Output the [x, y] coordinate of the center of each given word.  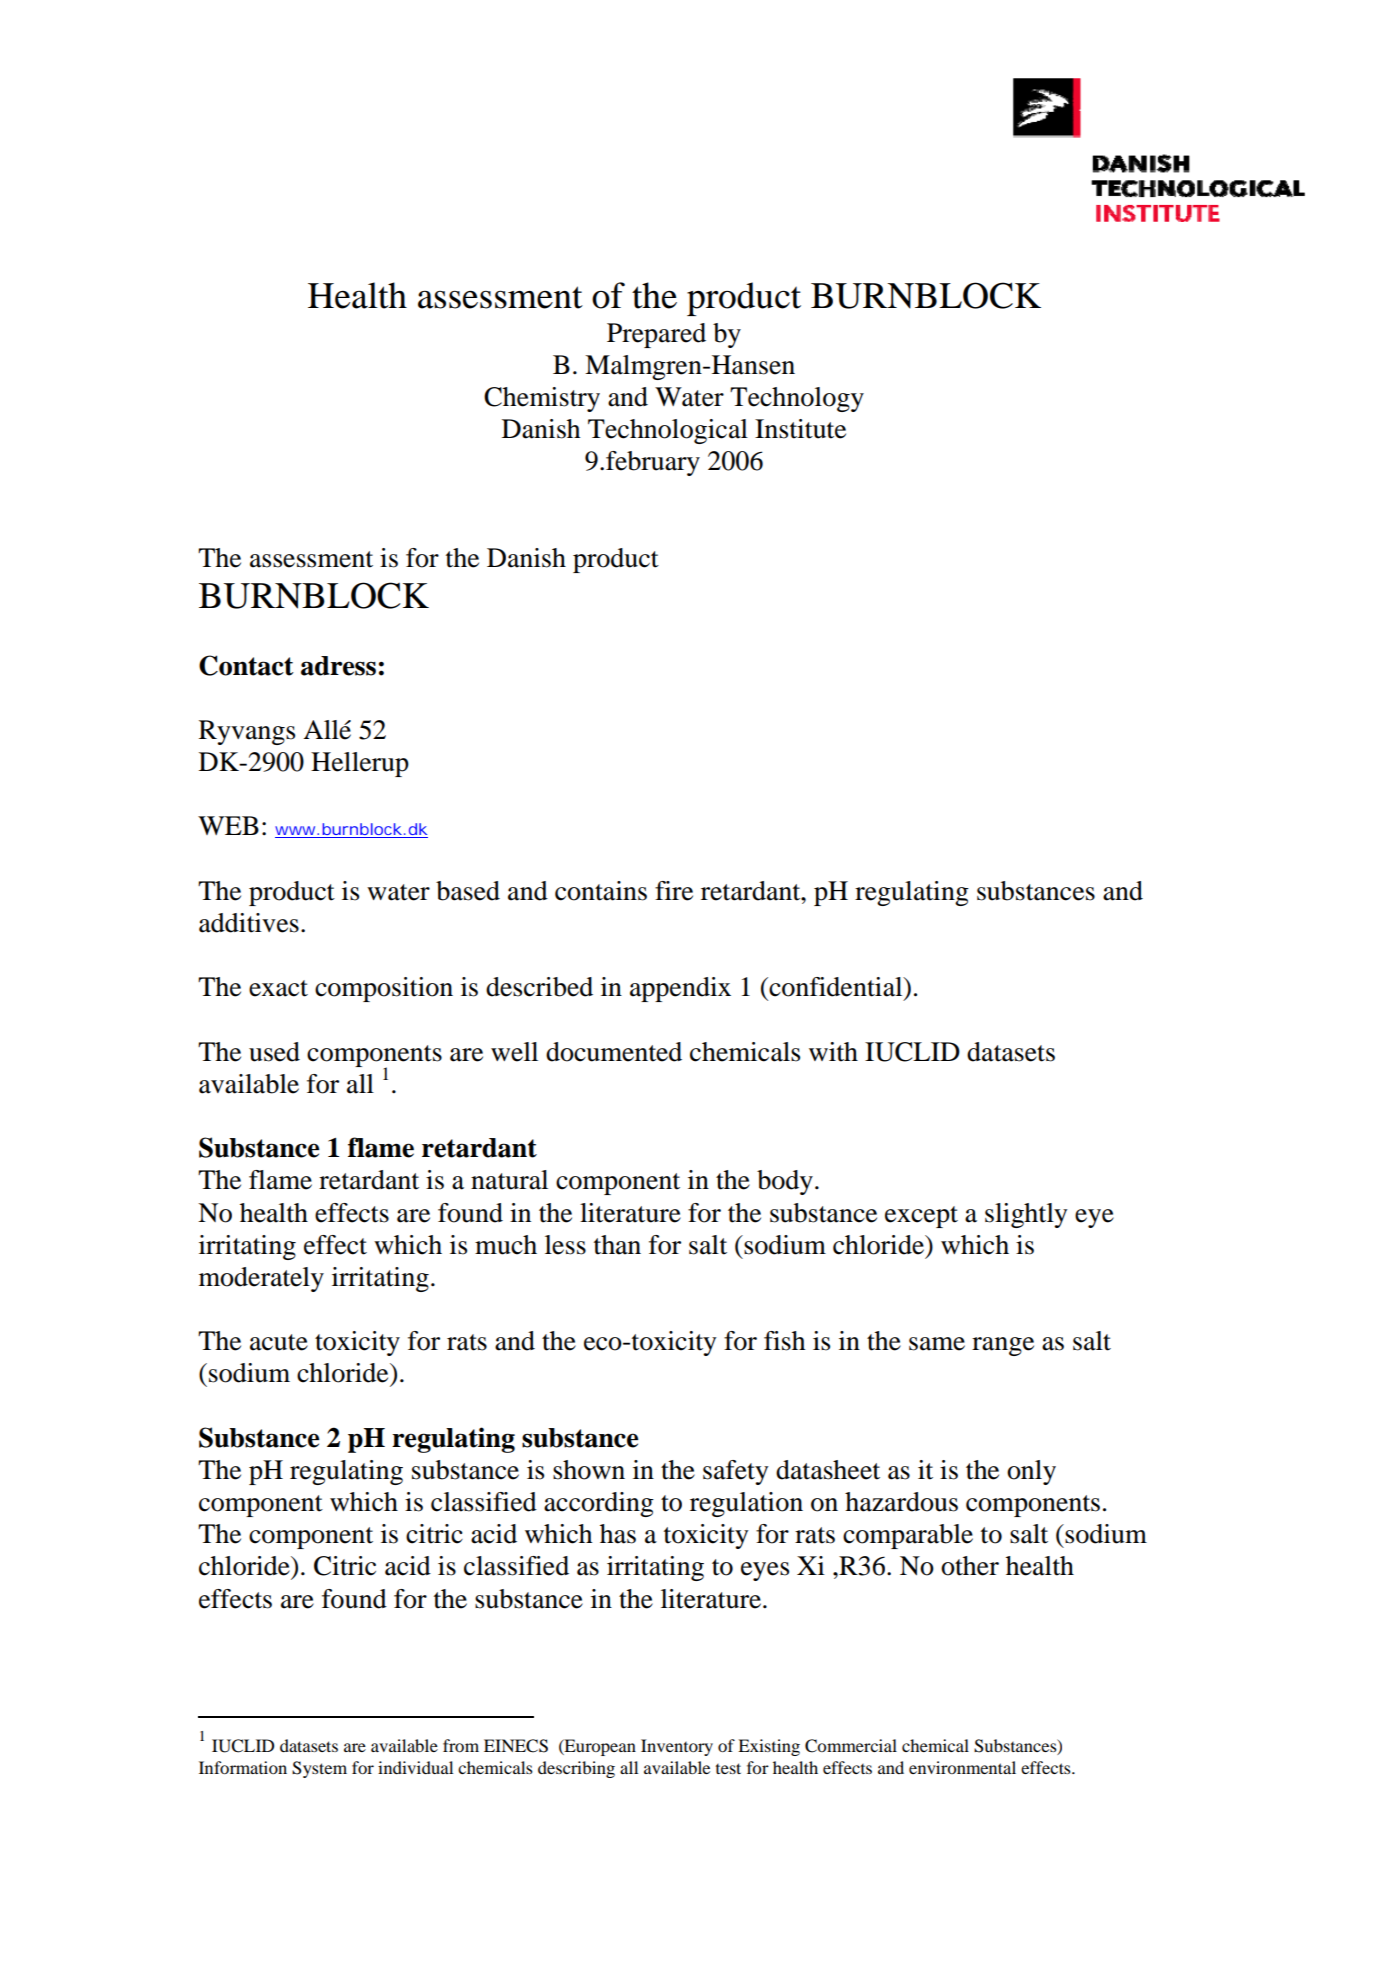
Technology [797, 399]
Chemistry [542, 399]
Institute [800, 429]
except [921, 1217]
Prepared [656, 335]
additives [249, 923]
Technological [668, 431]
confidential [836, 987]
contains [601, 891]
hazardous [901, 1502]
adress [338, 666]
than [617, 1245]
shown [589, 1470]
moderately [261, 1279]
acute [279, 1342]
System [319, 1769]
